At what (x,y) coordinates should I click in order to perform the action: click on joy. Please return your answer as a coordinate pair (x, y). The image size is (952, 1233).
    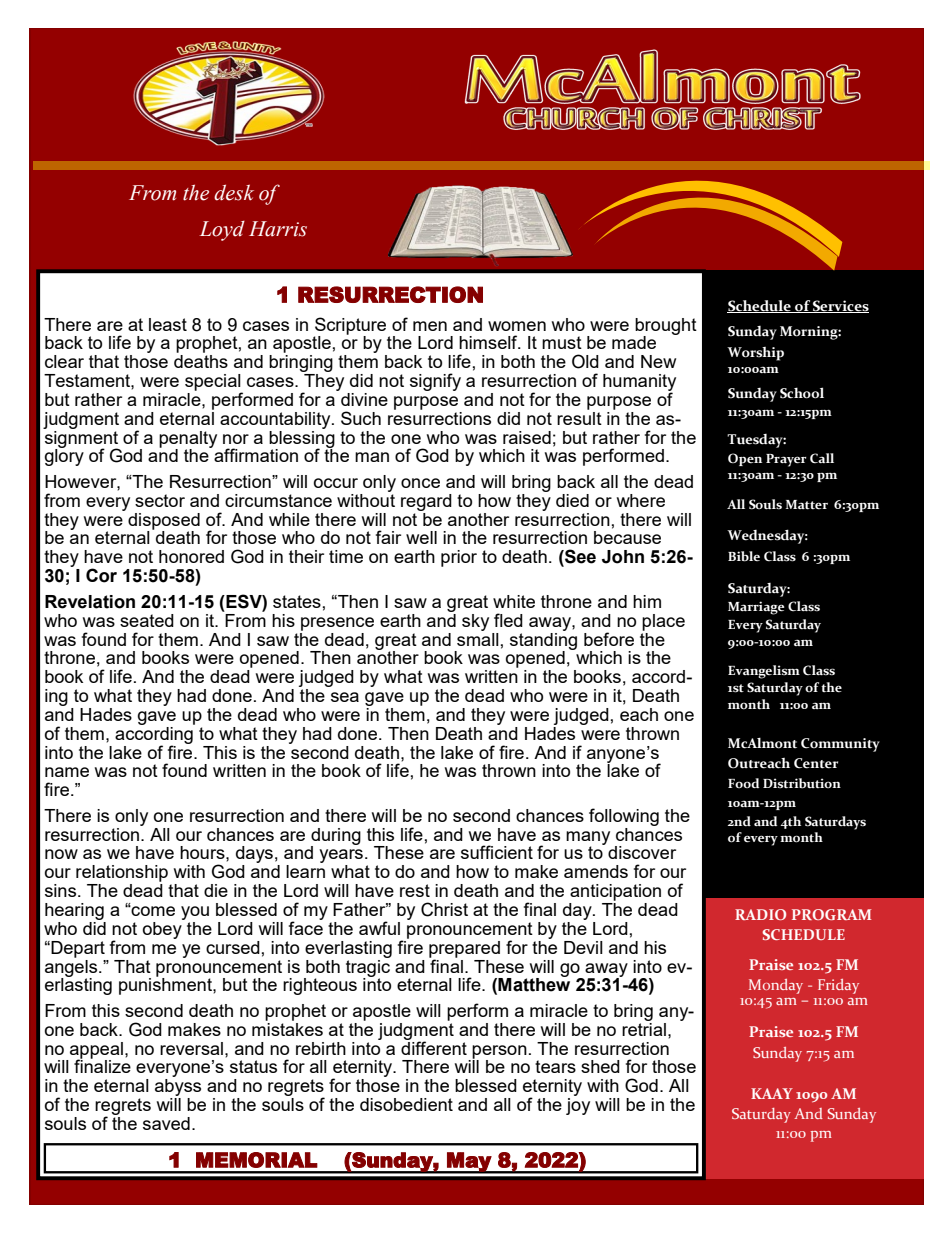
    Looking at the image, I should click on (578, 1106).
